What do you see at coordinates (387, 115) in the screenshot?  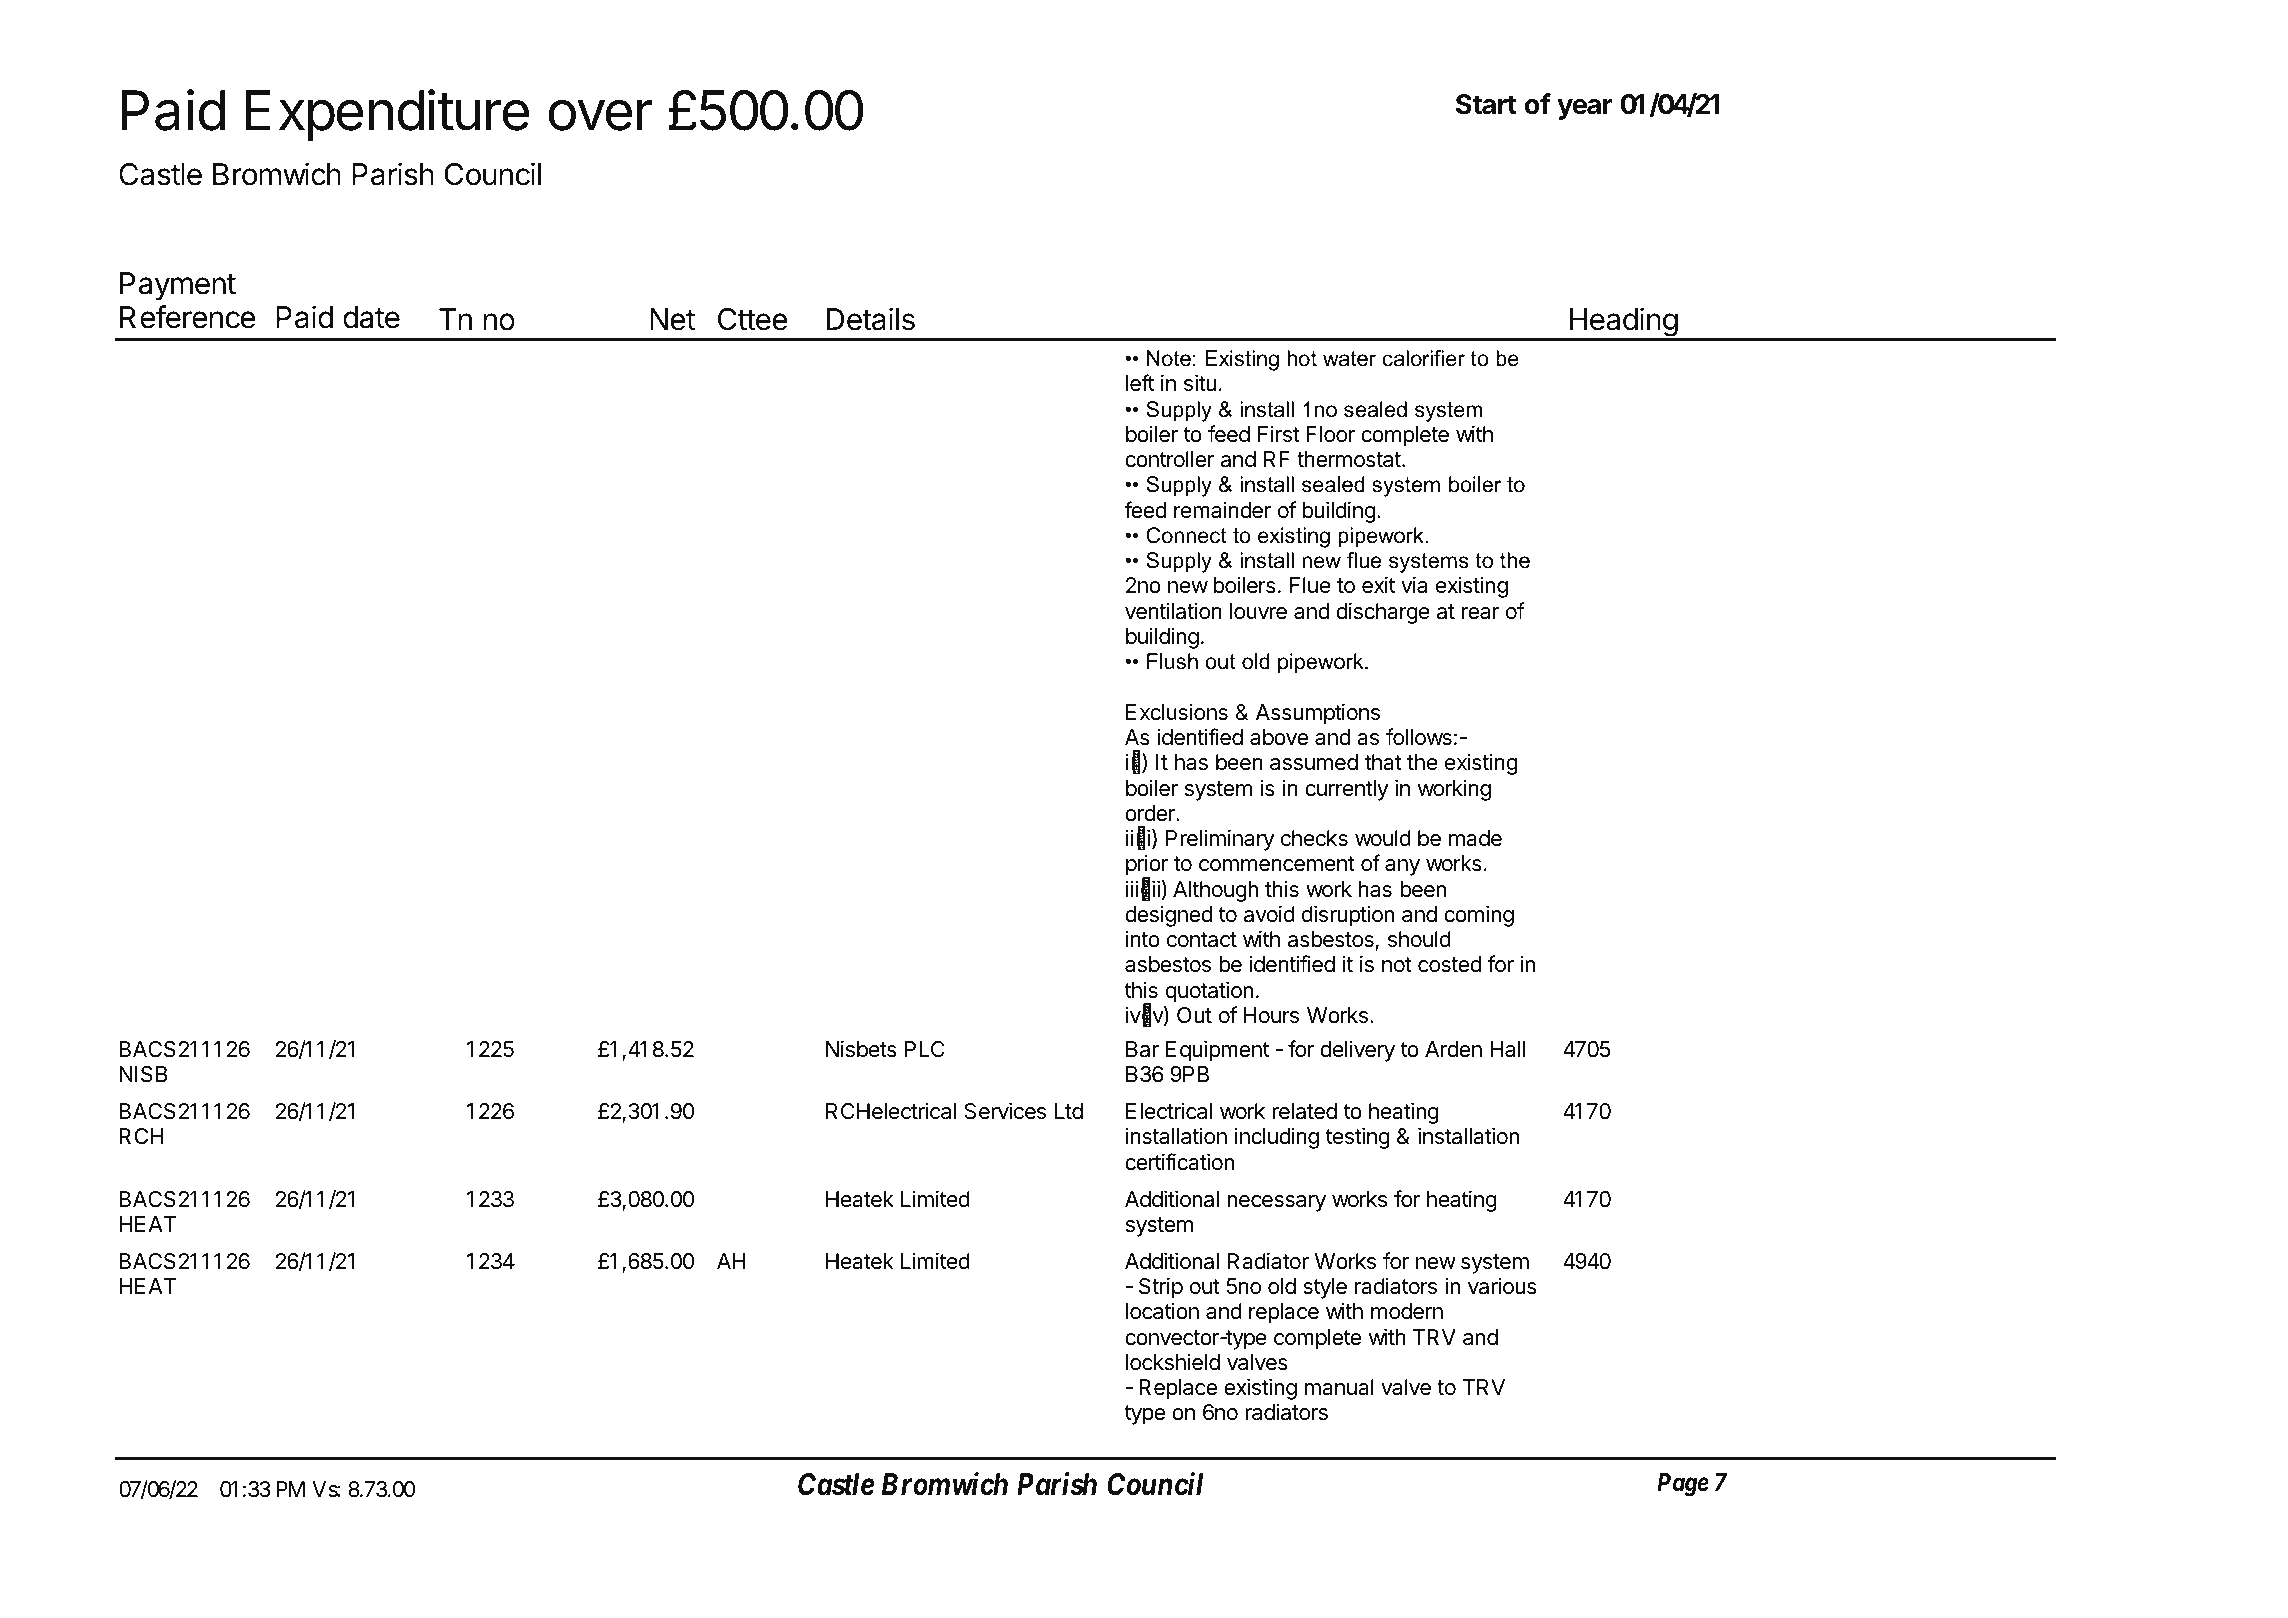 I see `Expenditure` at bounding box center [387, 115].
